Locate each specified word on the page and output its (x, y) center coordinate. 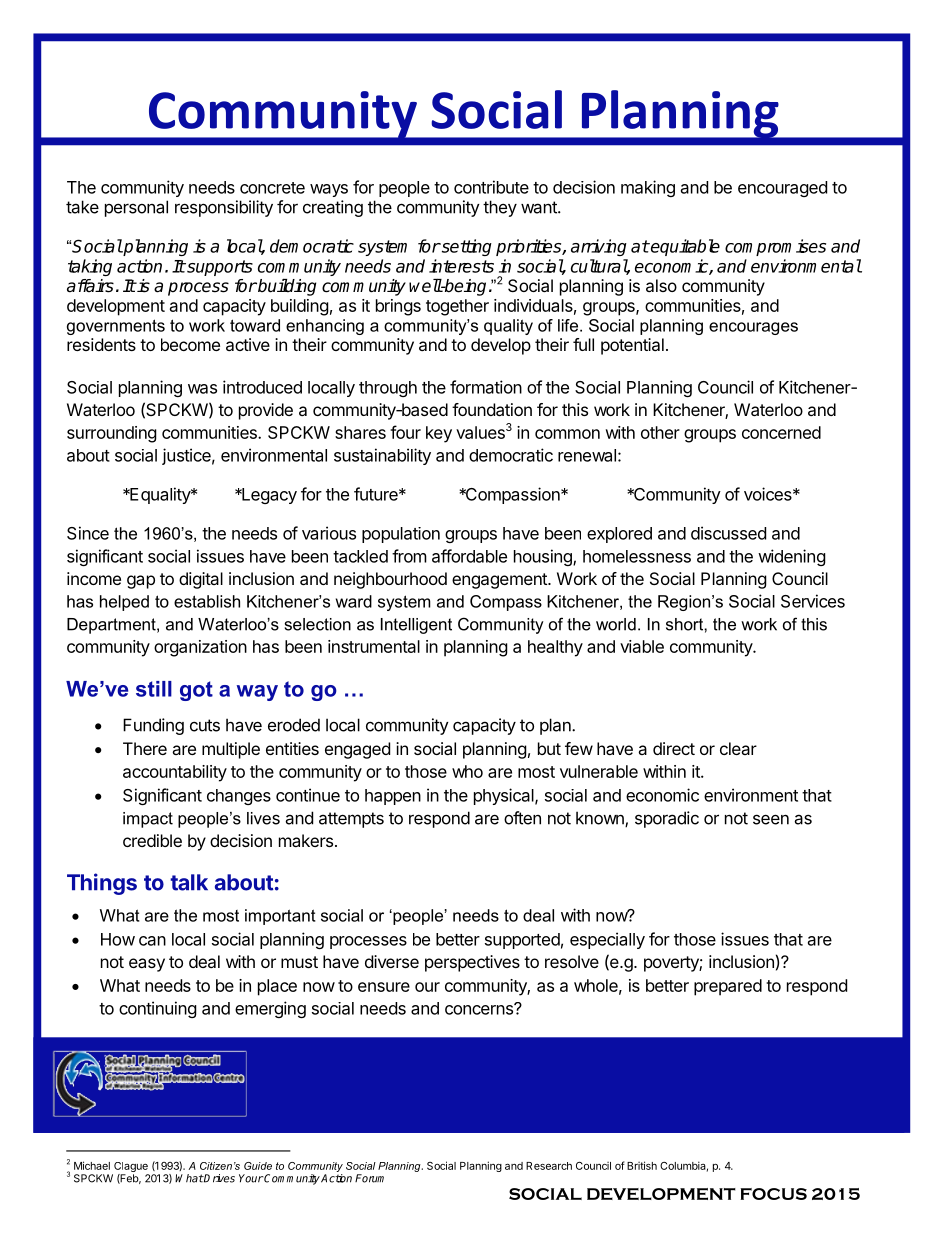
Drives (219, 1178)
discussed (728, 533)
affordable (469, 556)
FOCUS (774, 1194)
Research (549, 1166)
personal (136, 208)
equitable (684, 247)
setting (466, 247)
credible (152, 840)
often (522, 818)
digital (201, 580)
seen (771, 819)
